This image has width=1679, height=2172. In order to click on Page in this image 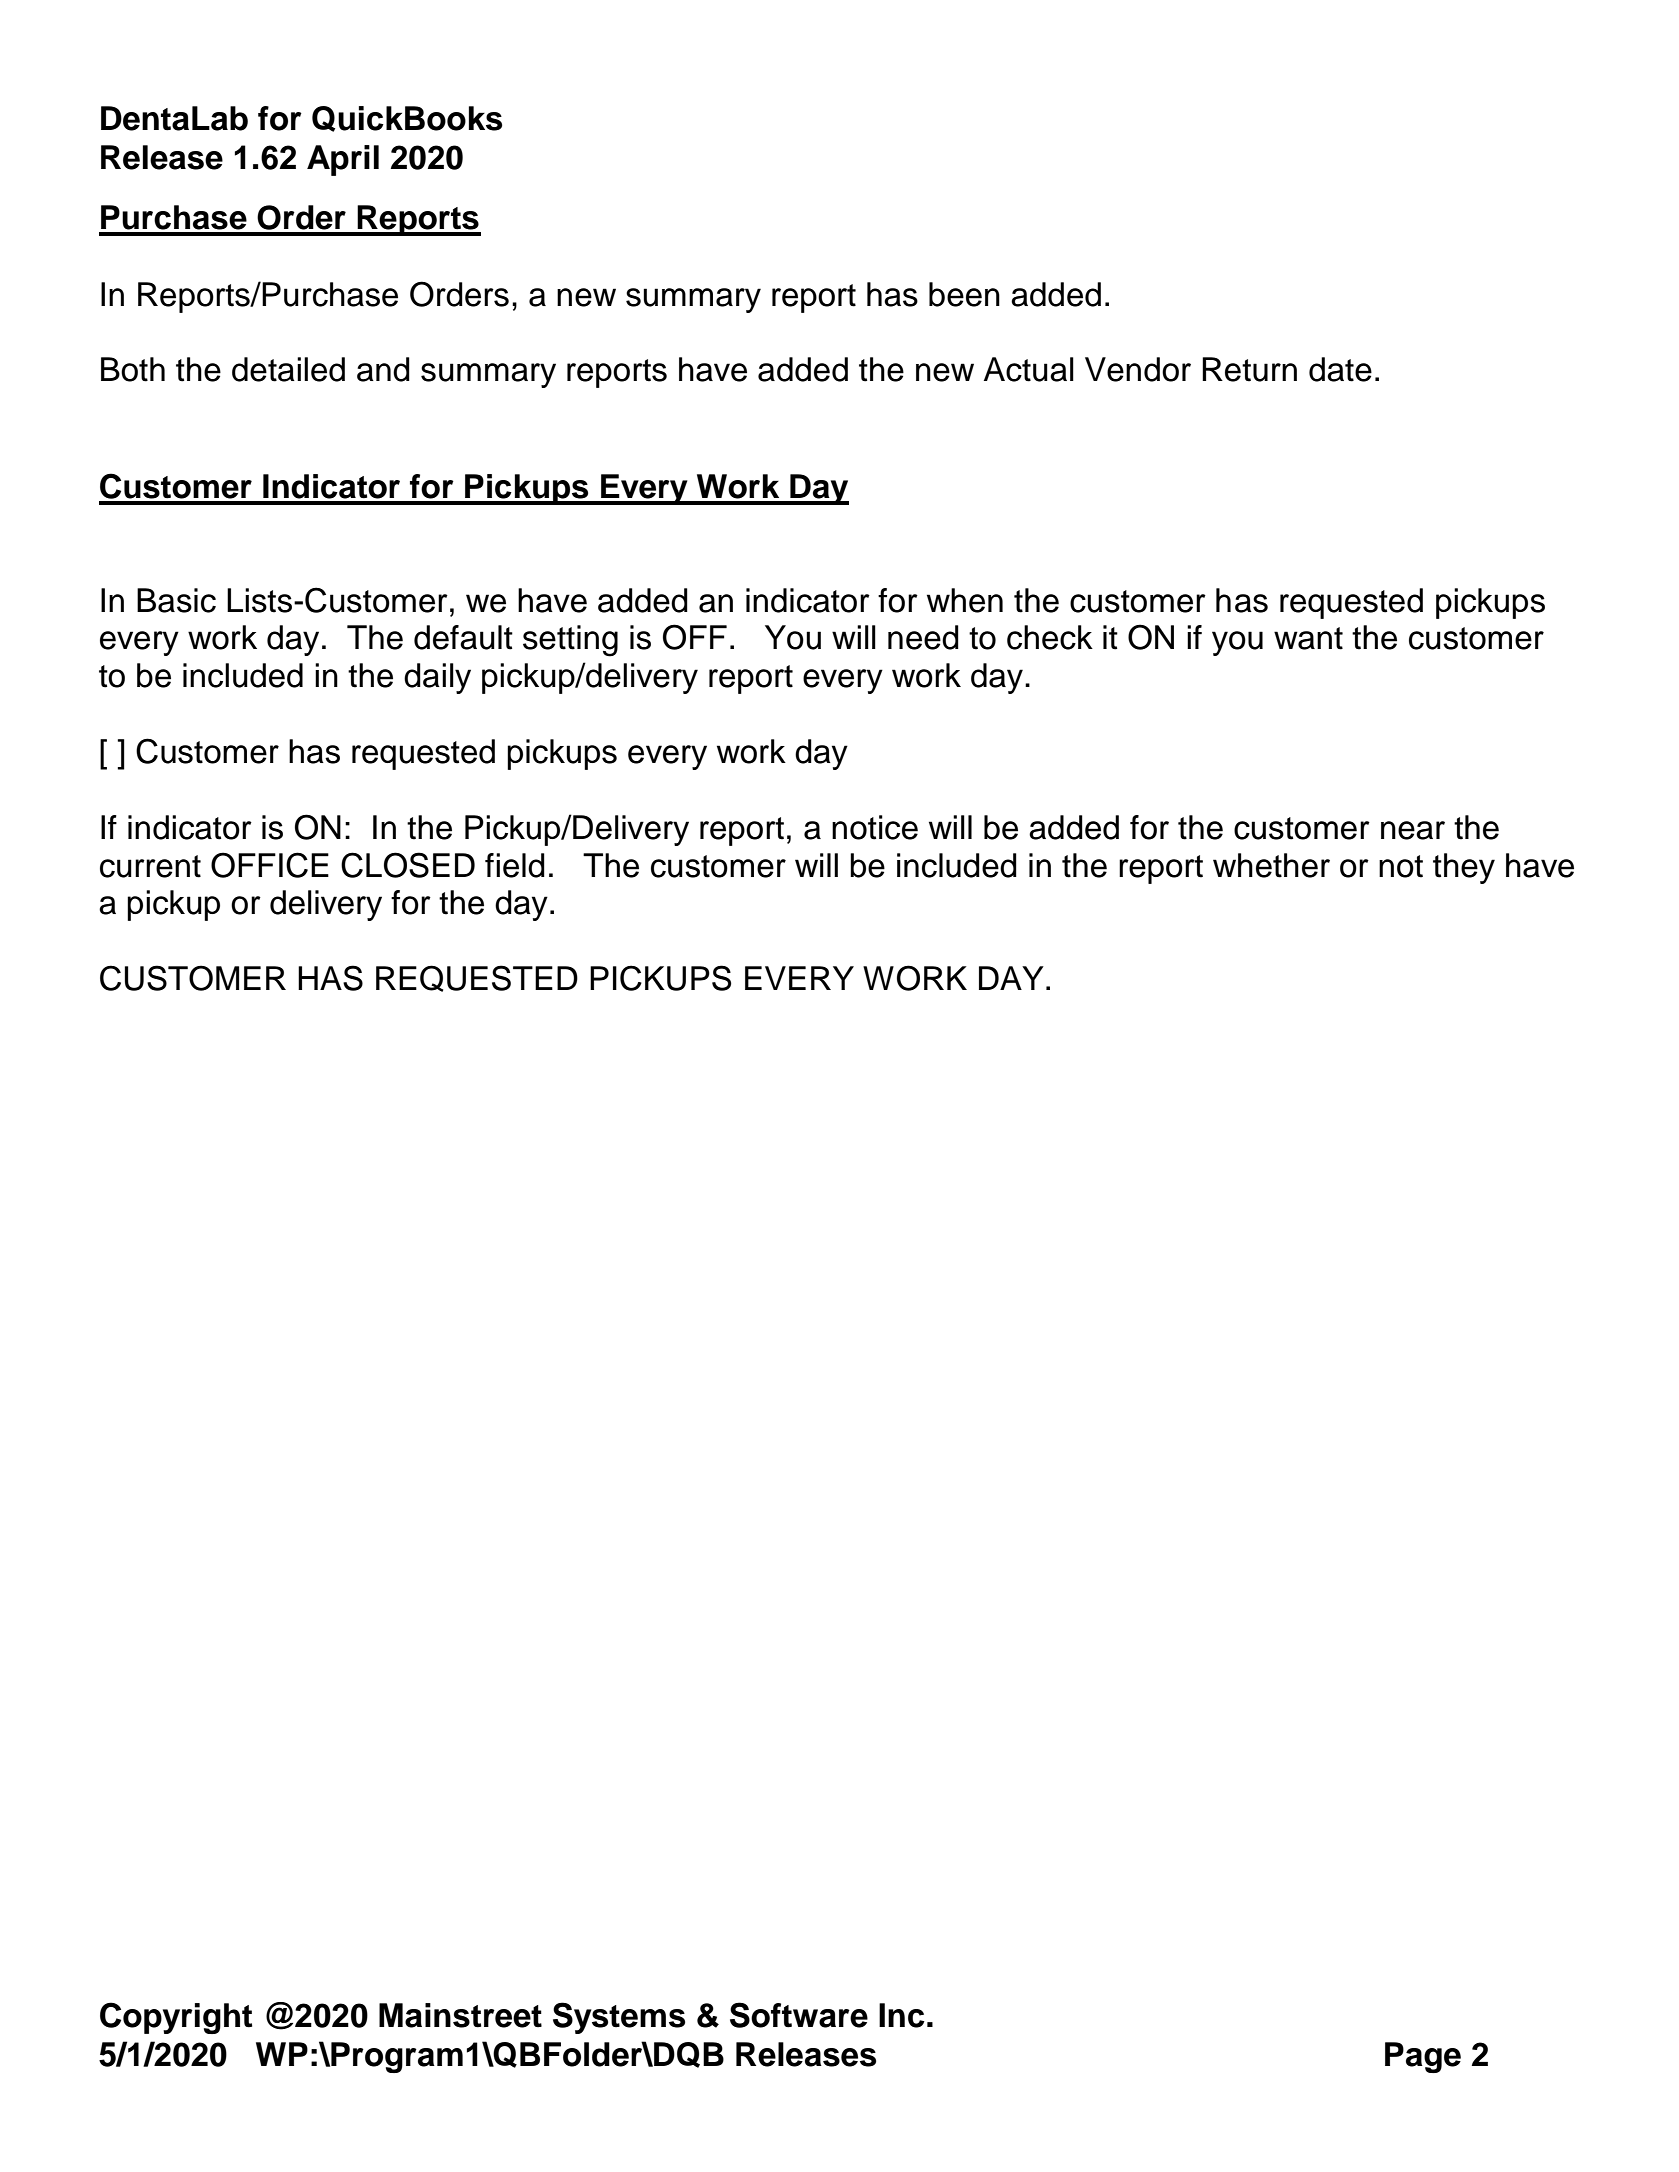, I will do `click(1423, 2057)`.
